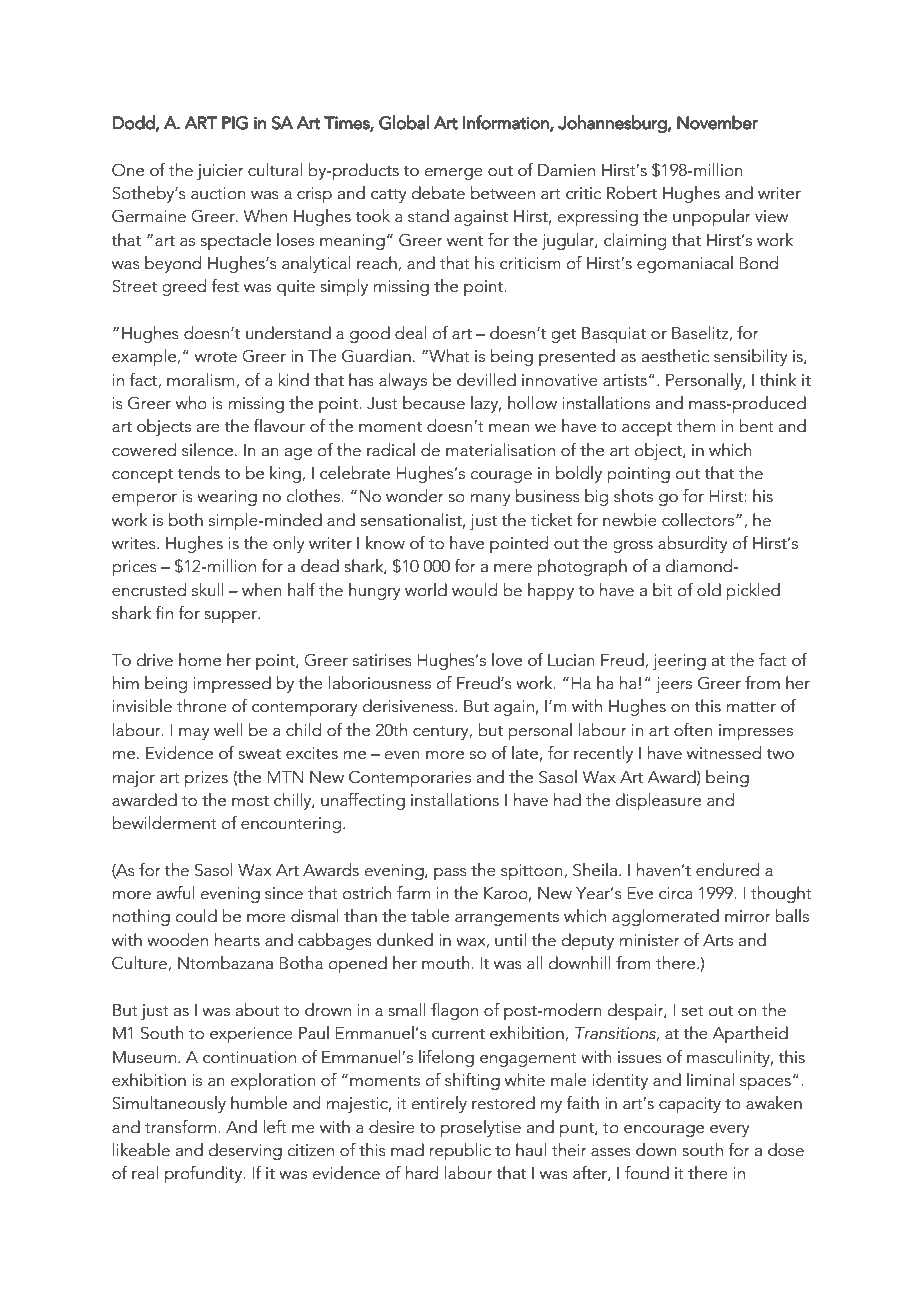 Image resolution: width=924 pixels, height=1308 pixels. I want to click on would, so click(474, 590).
